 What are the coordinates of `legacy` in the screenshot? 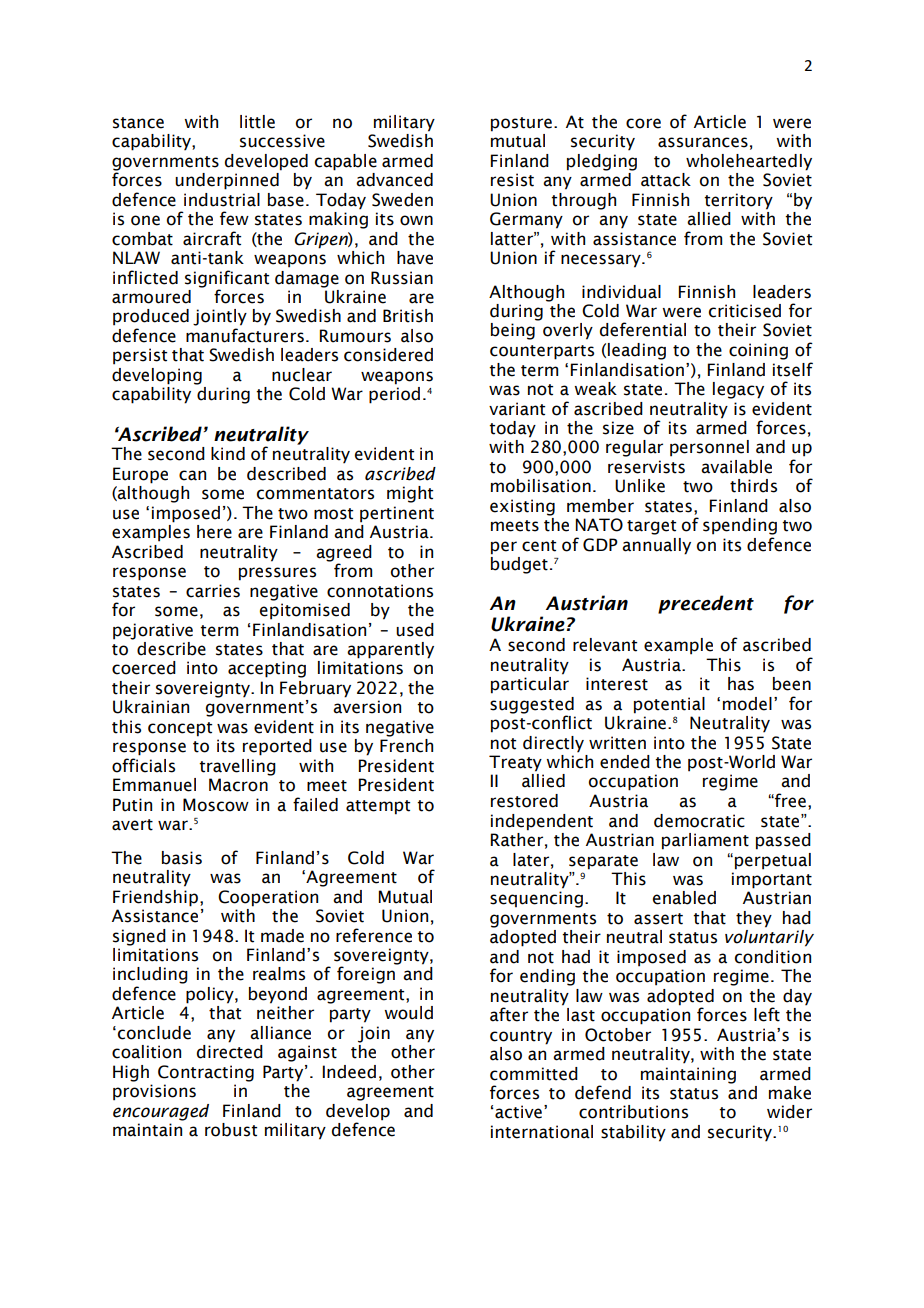 It's located at (738, 390).
